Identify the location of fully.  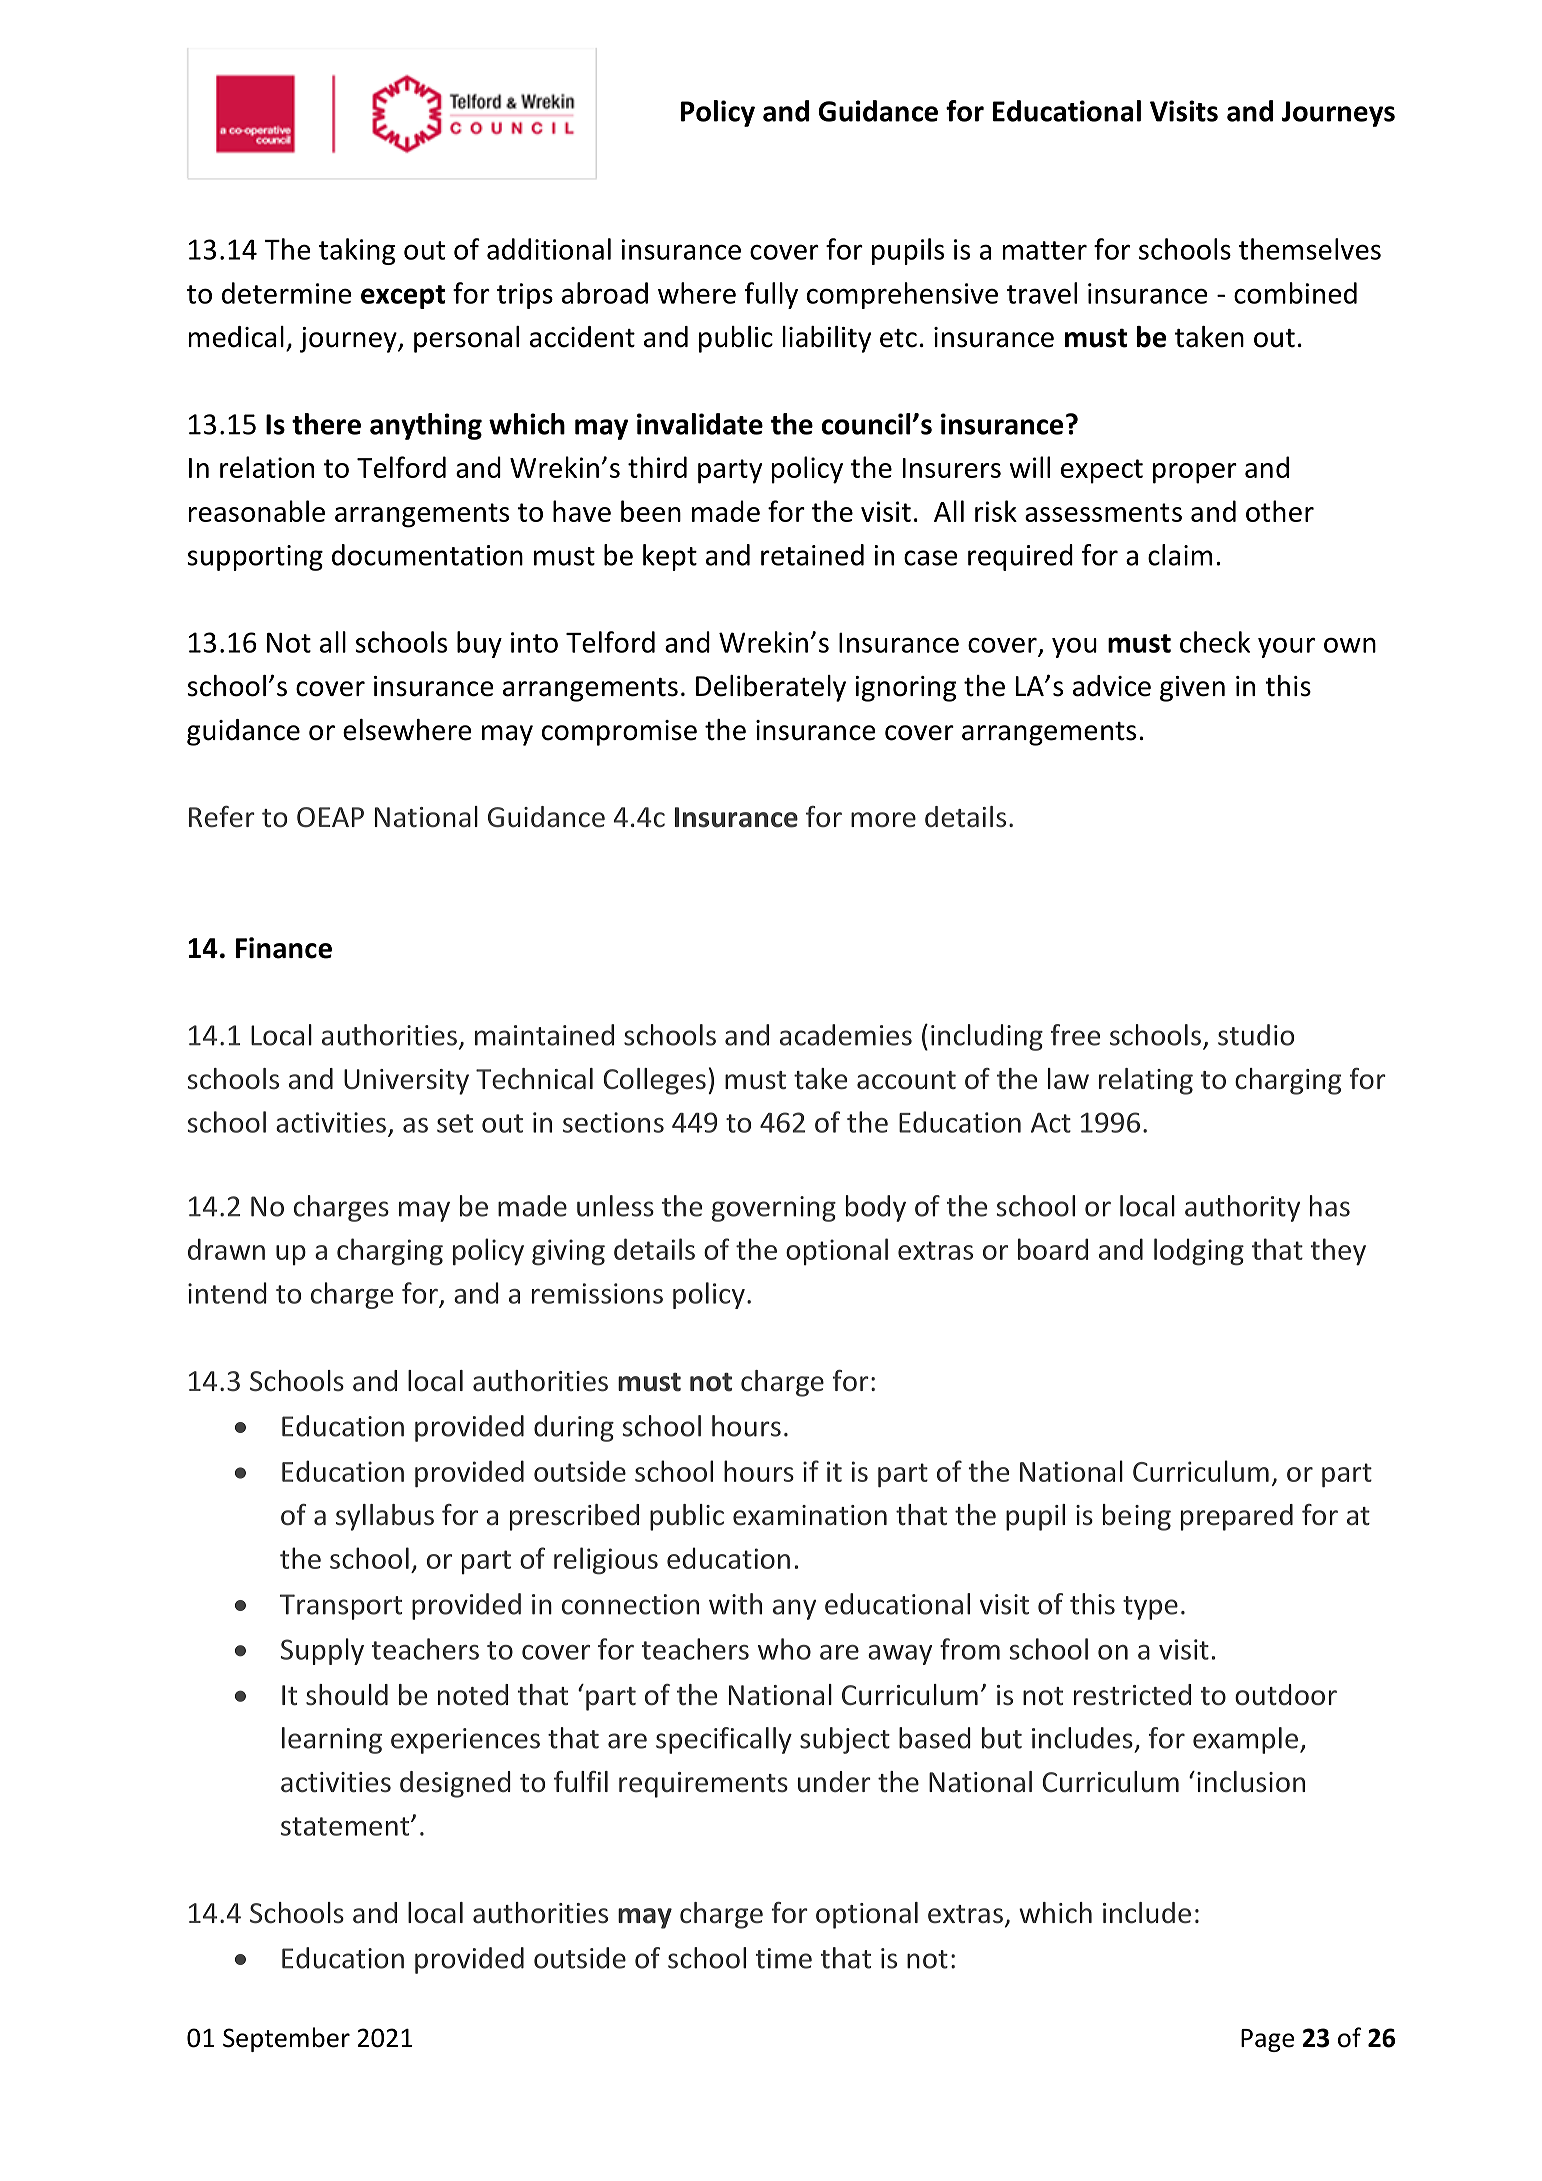
(771, 295).
